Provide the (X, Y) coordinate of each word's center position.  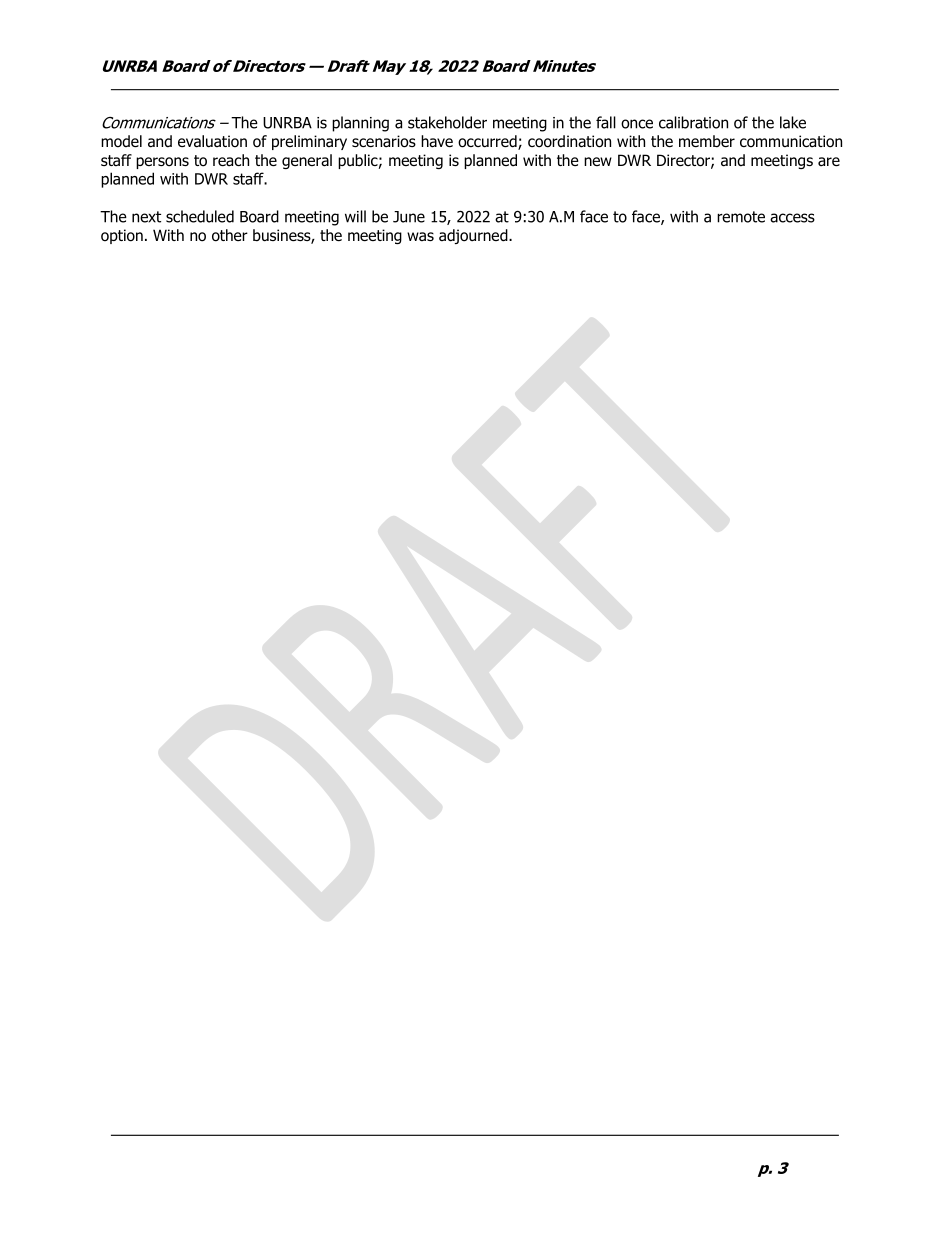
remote (741, 217)
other (230, 235)
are (829, 162)
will (355, 216)
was (420, 236)
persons (162, 163)
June (409, 217)
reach (231, 160)
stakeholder (447, 122)
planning (360, 124)
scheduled (200, 216)
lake (793, 122)
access (792, 218)
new (598, 161)
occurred (488, 142)
